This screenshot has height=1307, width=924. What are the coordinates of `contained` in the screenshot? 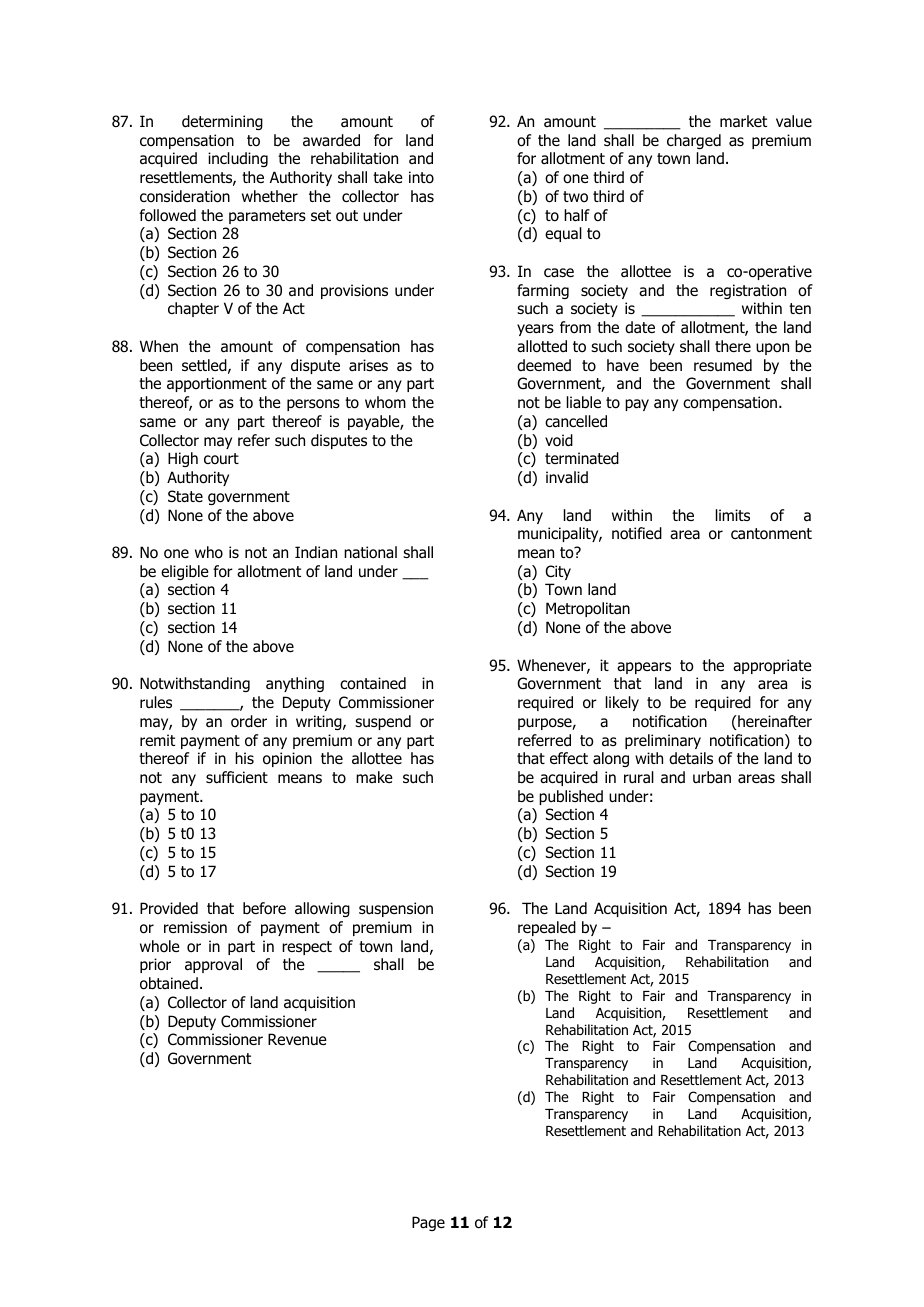 It's located at (373, 683).
